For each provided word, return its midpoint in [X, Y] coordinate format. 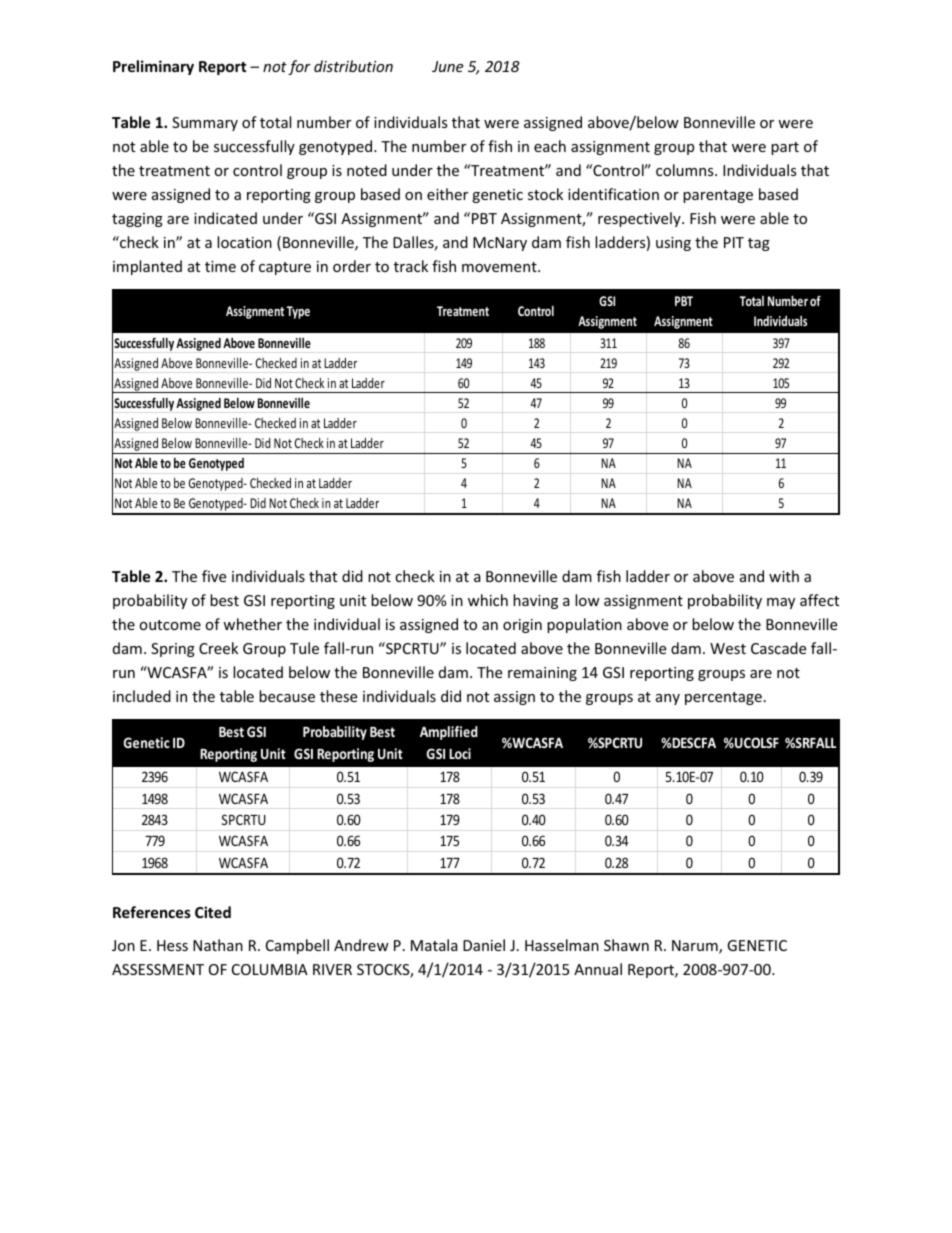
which [488, 600]
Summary [205, 124]
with [784, 576]
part [785, 148]
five [214, 576]
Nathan [218, 945]
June [447, 66]
